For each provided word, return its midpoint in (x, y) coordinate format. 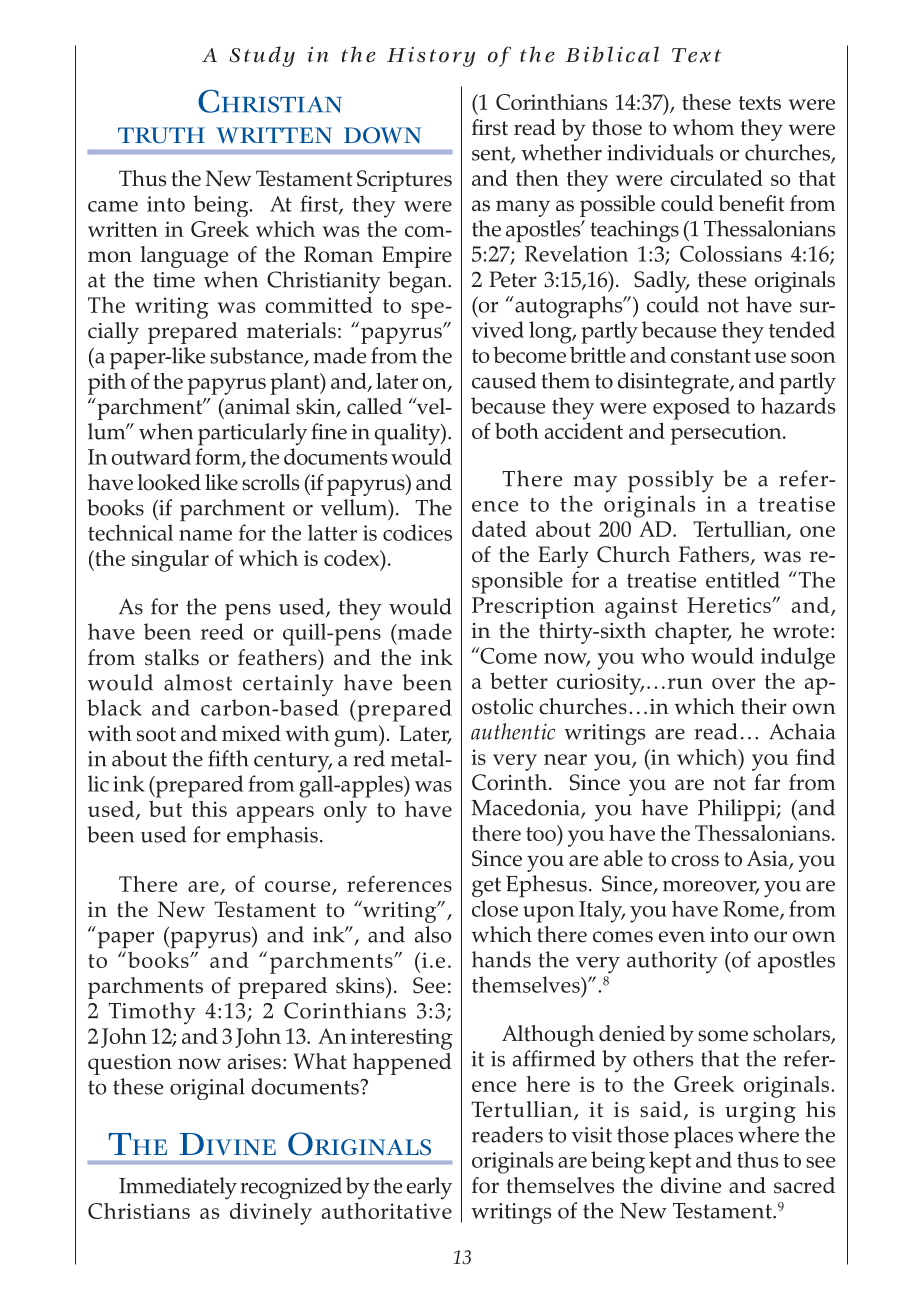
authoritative (387, 1211)
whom (703, 127)
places (703, 1137)
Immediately (178, 1188)
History (431, 57)
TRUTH (161, 135)
